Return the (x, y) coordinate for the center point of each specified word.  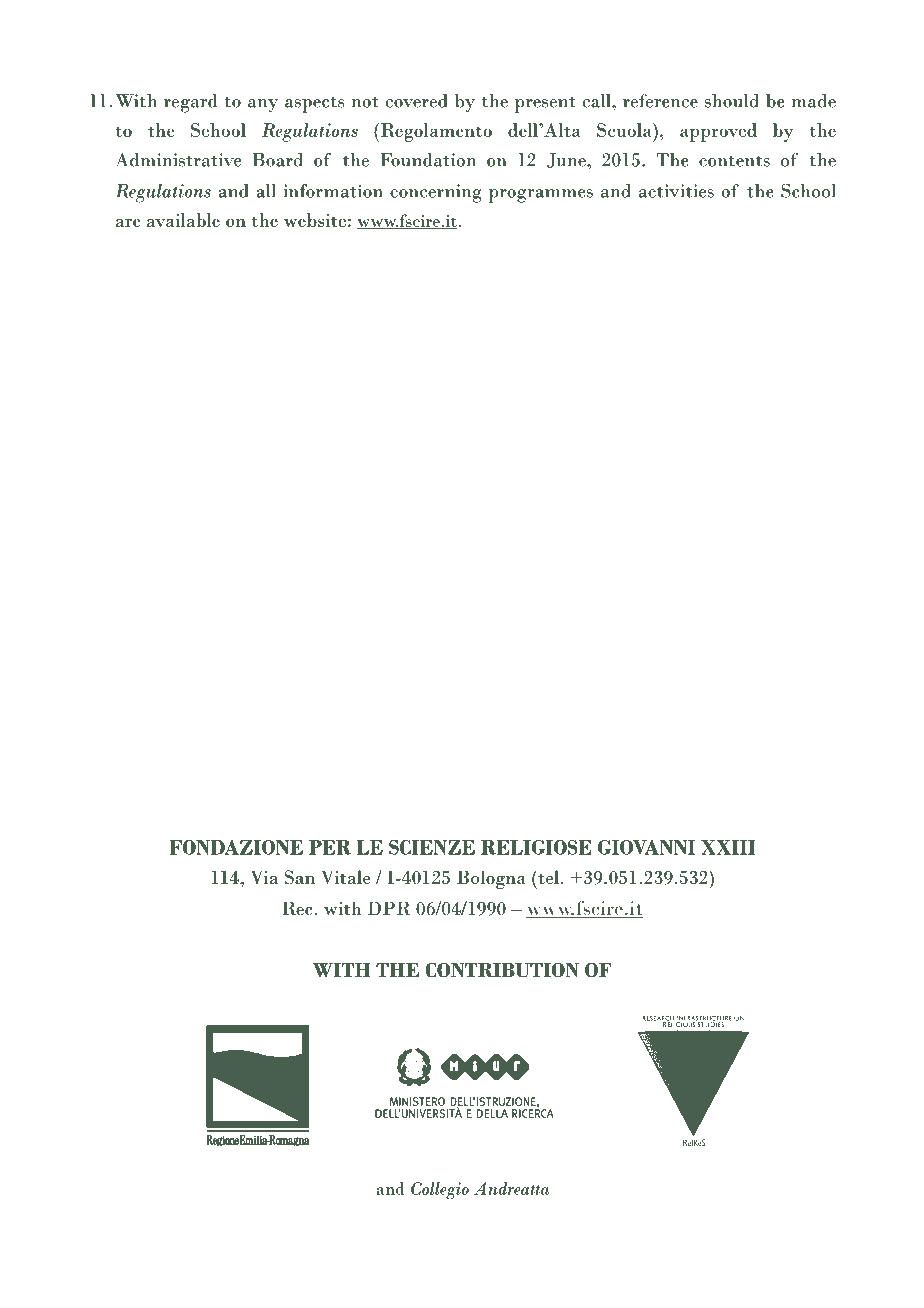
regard (191, 103)
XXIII (728, 847)
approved (718, 132)
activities (676, 191)
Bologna (491, 879)
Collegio (440, 1191)
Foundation (428, 160)
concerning (436, 193)
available (183, 220)
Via (264, 877)
